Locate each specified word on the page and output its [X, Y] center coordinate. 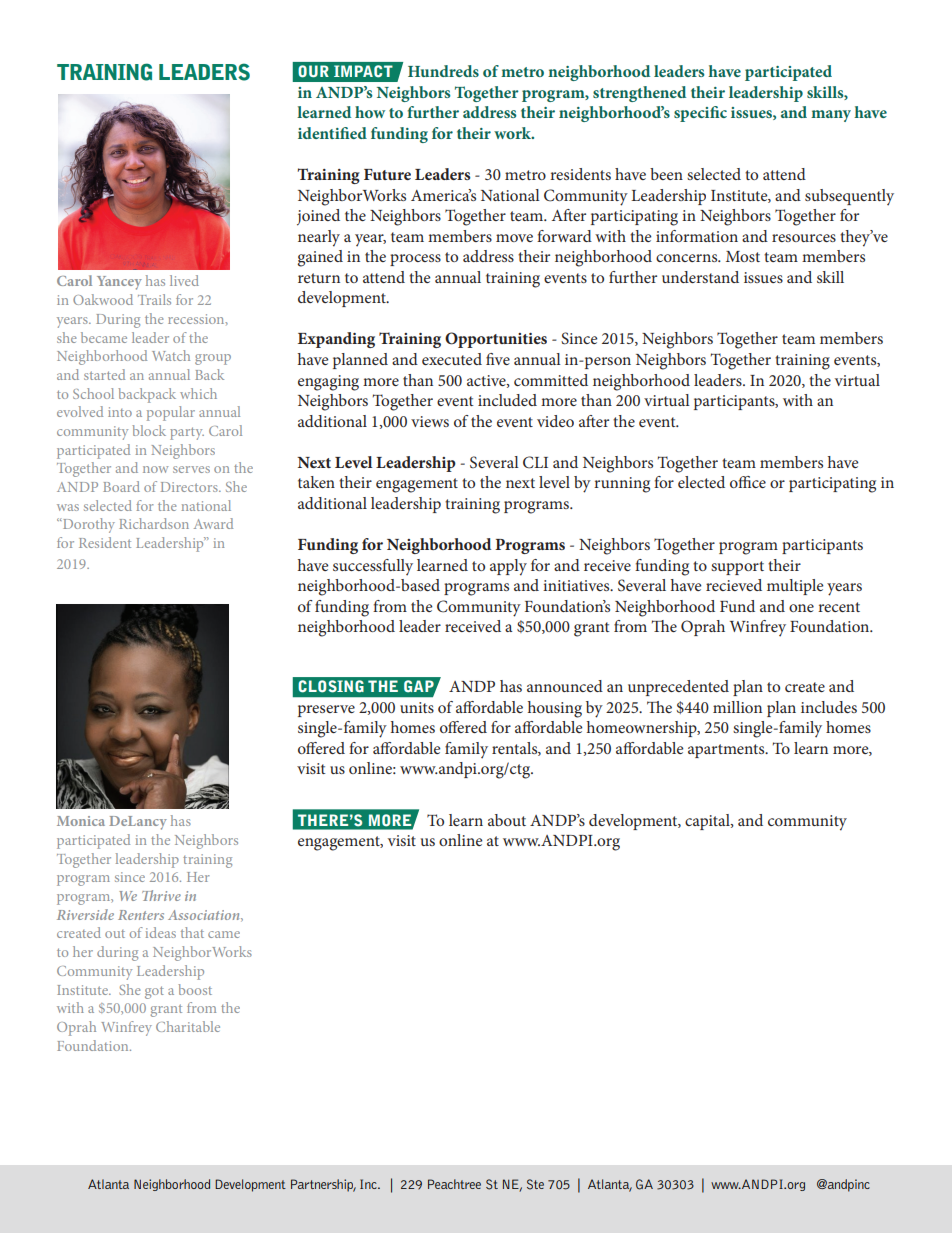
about [507, 820]
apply [508, 567]
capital [708, 822]
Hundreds [443, 71]
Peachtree [454, 1184]
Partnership [323, 1185]
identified [332, 133]
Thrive [161, 895]
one [801, 608]
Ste [535, 1184]
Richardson [154, 523]
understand [700, 277]
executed [452, 359]
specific [700, 114]
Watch [171, 355]
